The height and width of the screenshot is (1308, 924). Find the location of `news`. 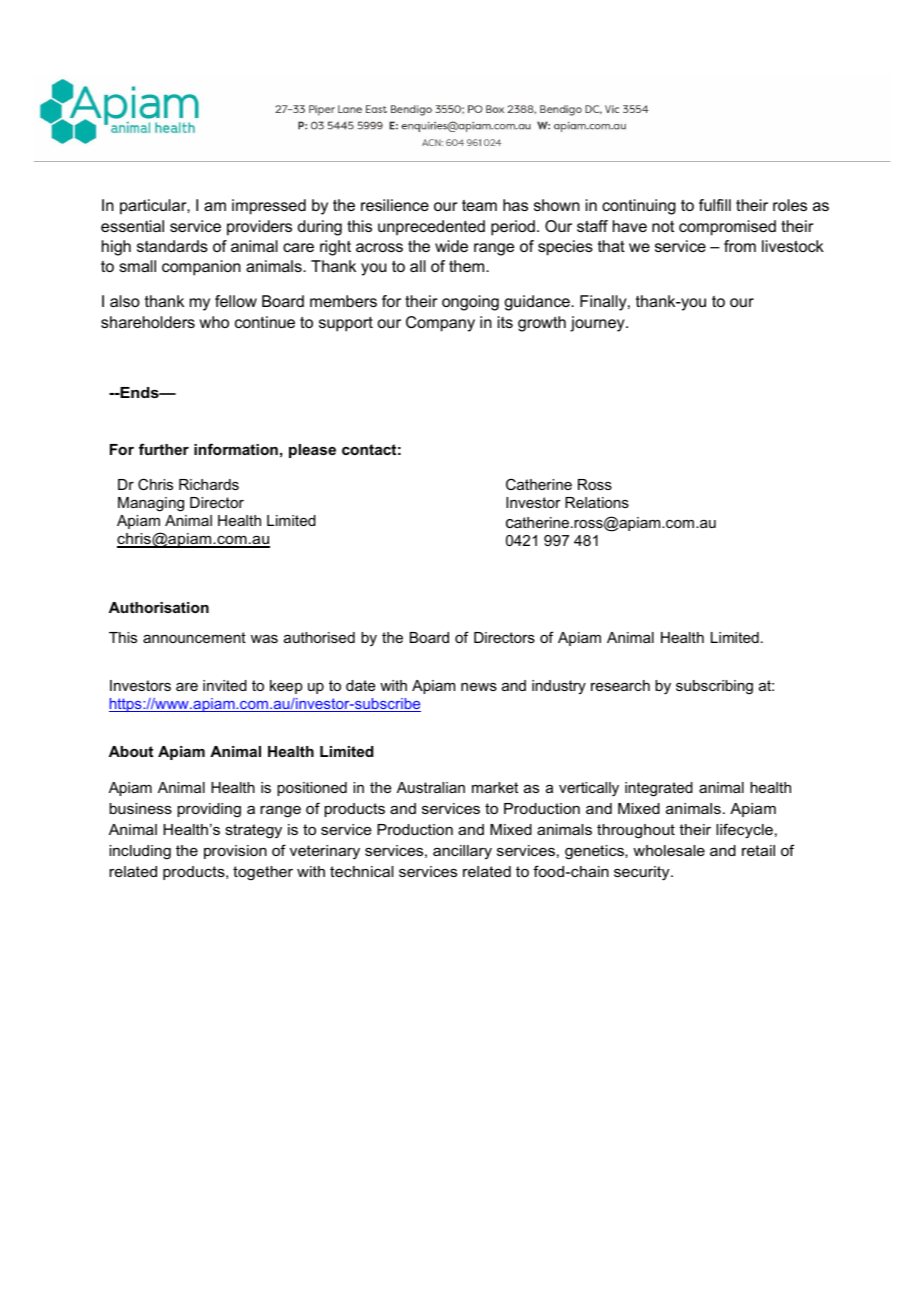

news is located at coordinates (479, 687).
